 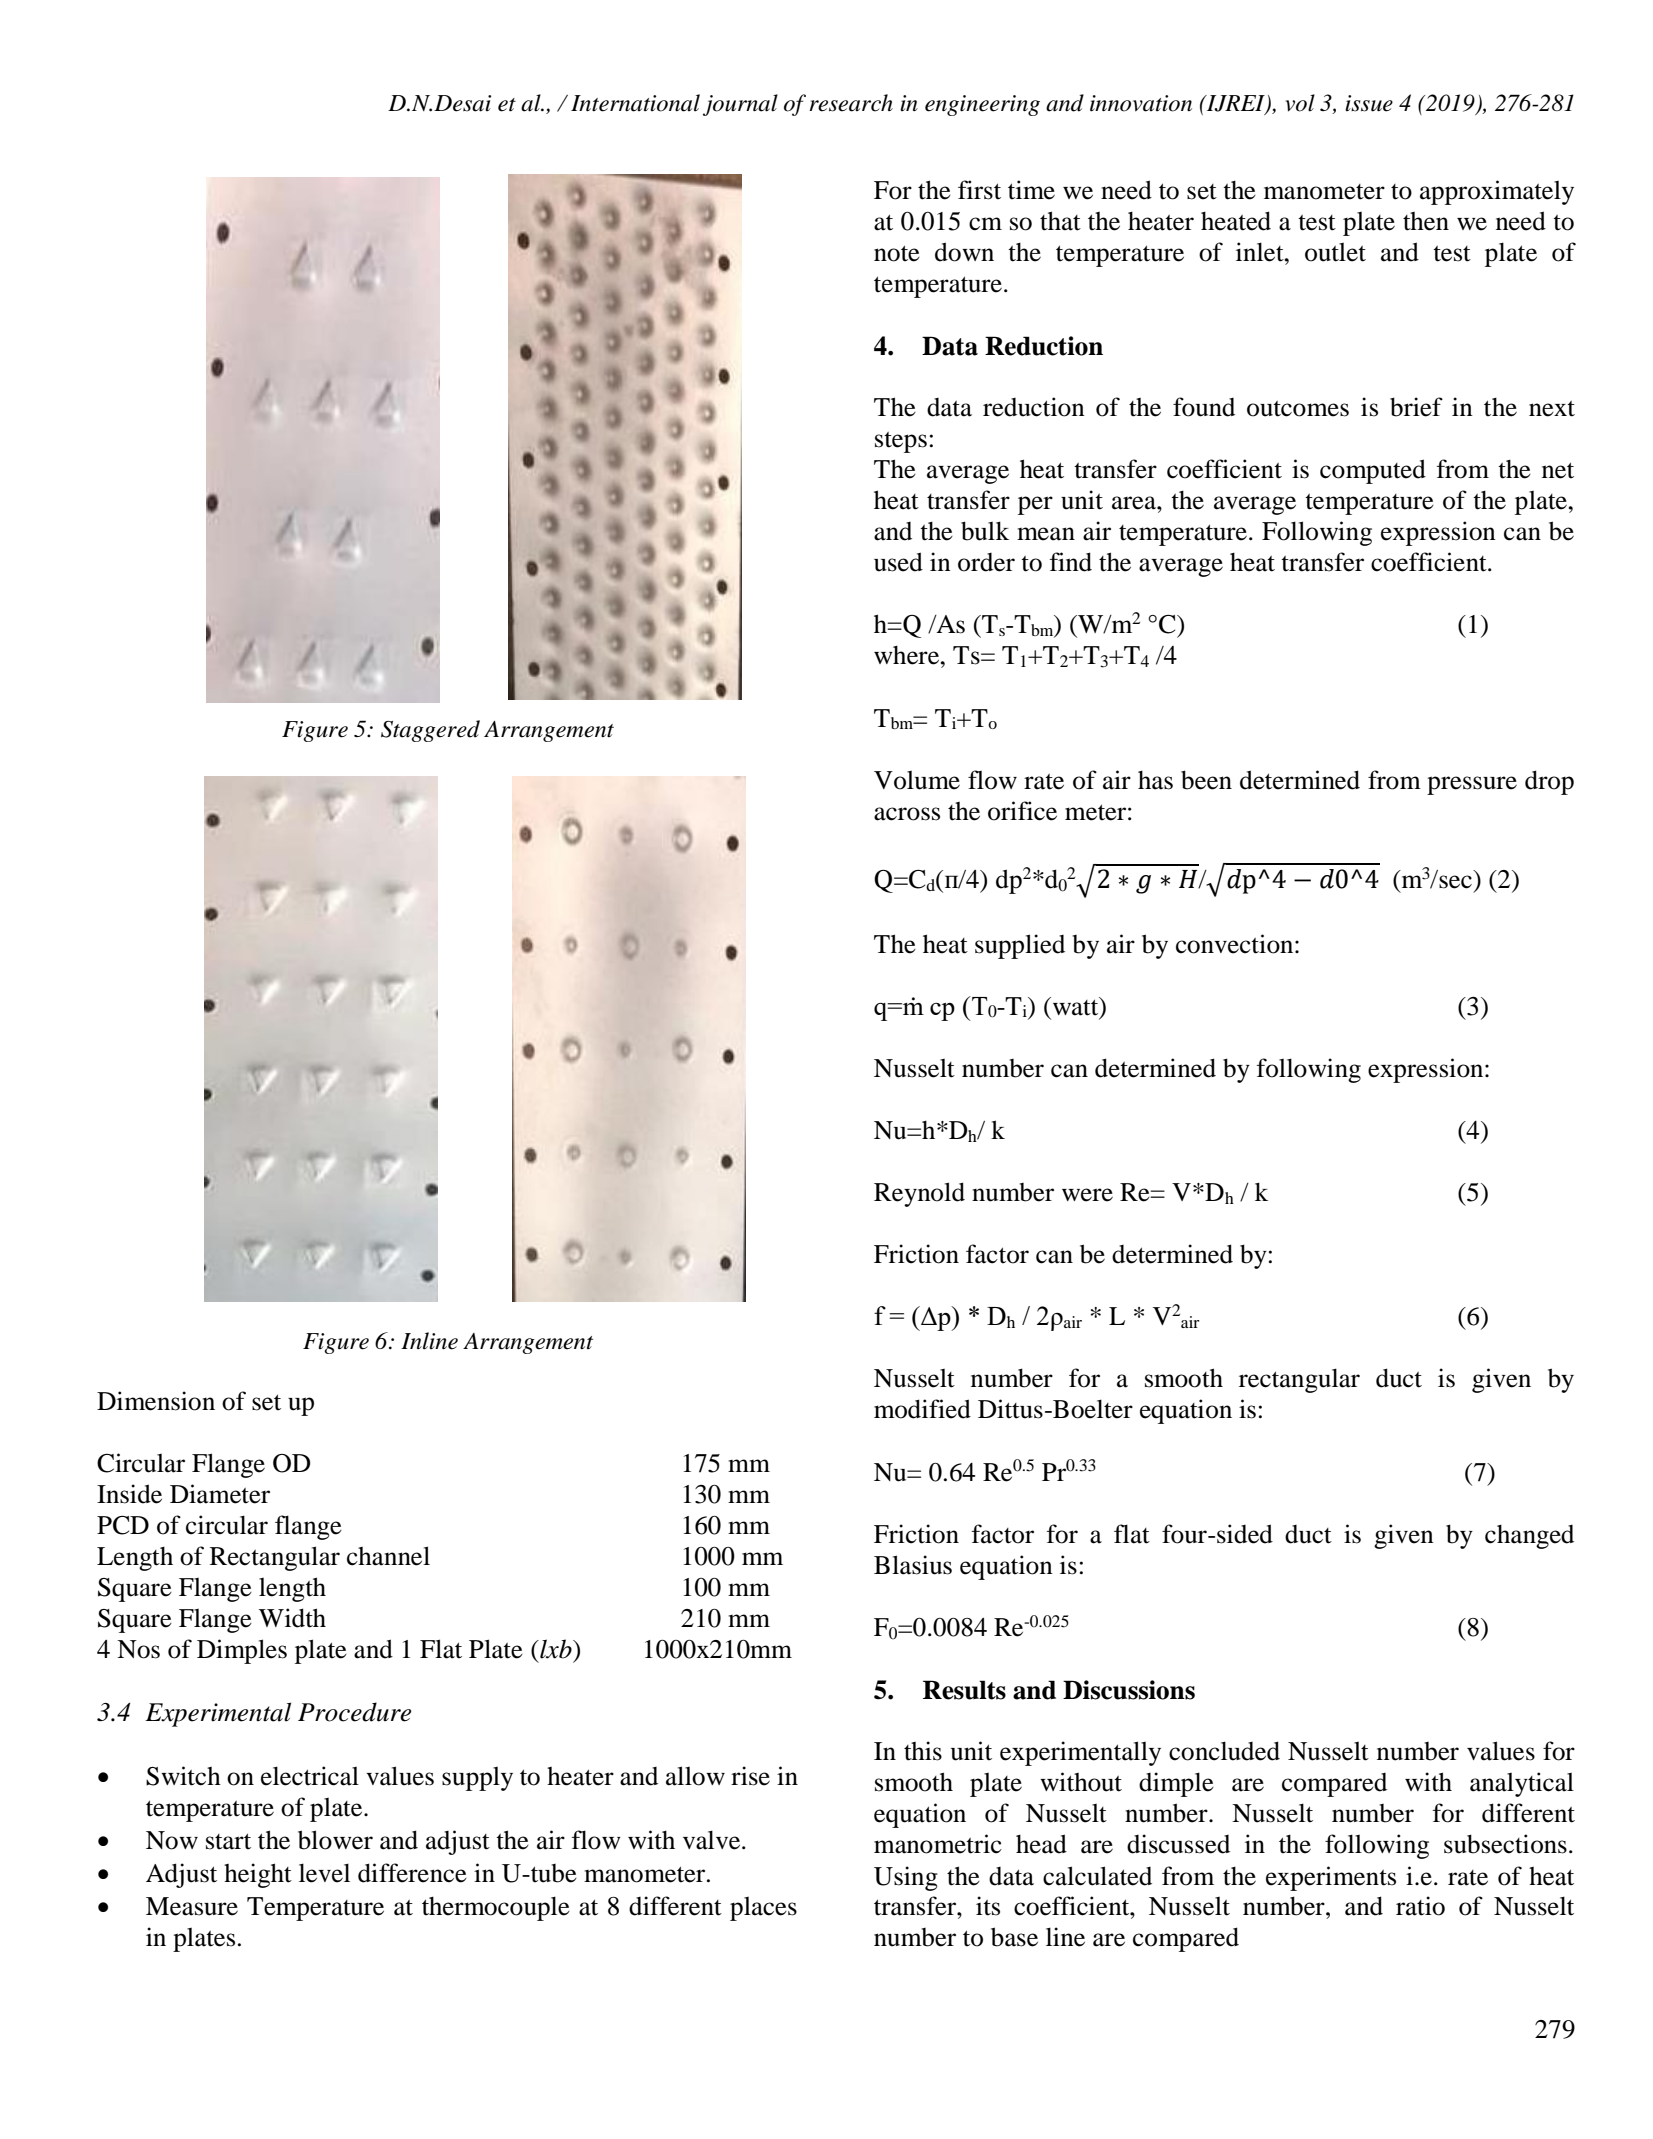 What do you see at coordinates (635, 103) in the document?
I see `International` at bounding box center [635, 103].
